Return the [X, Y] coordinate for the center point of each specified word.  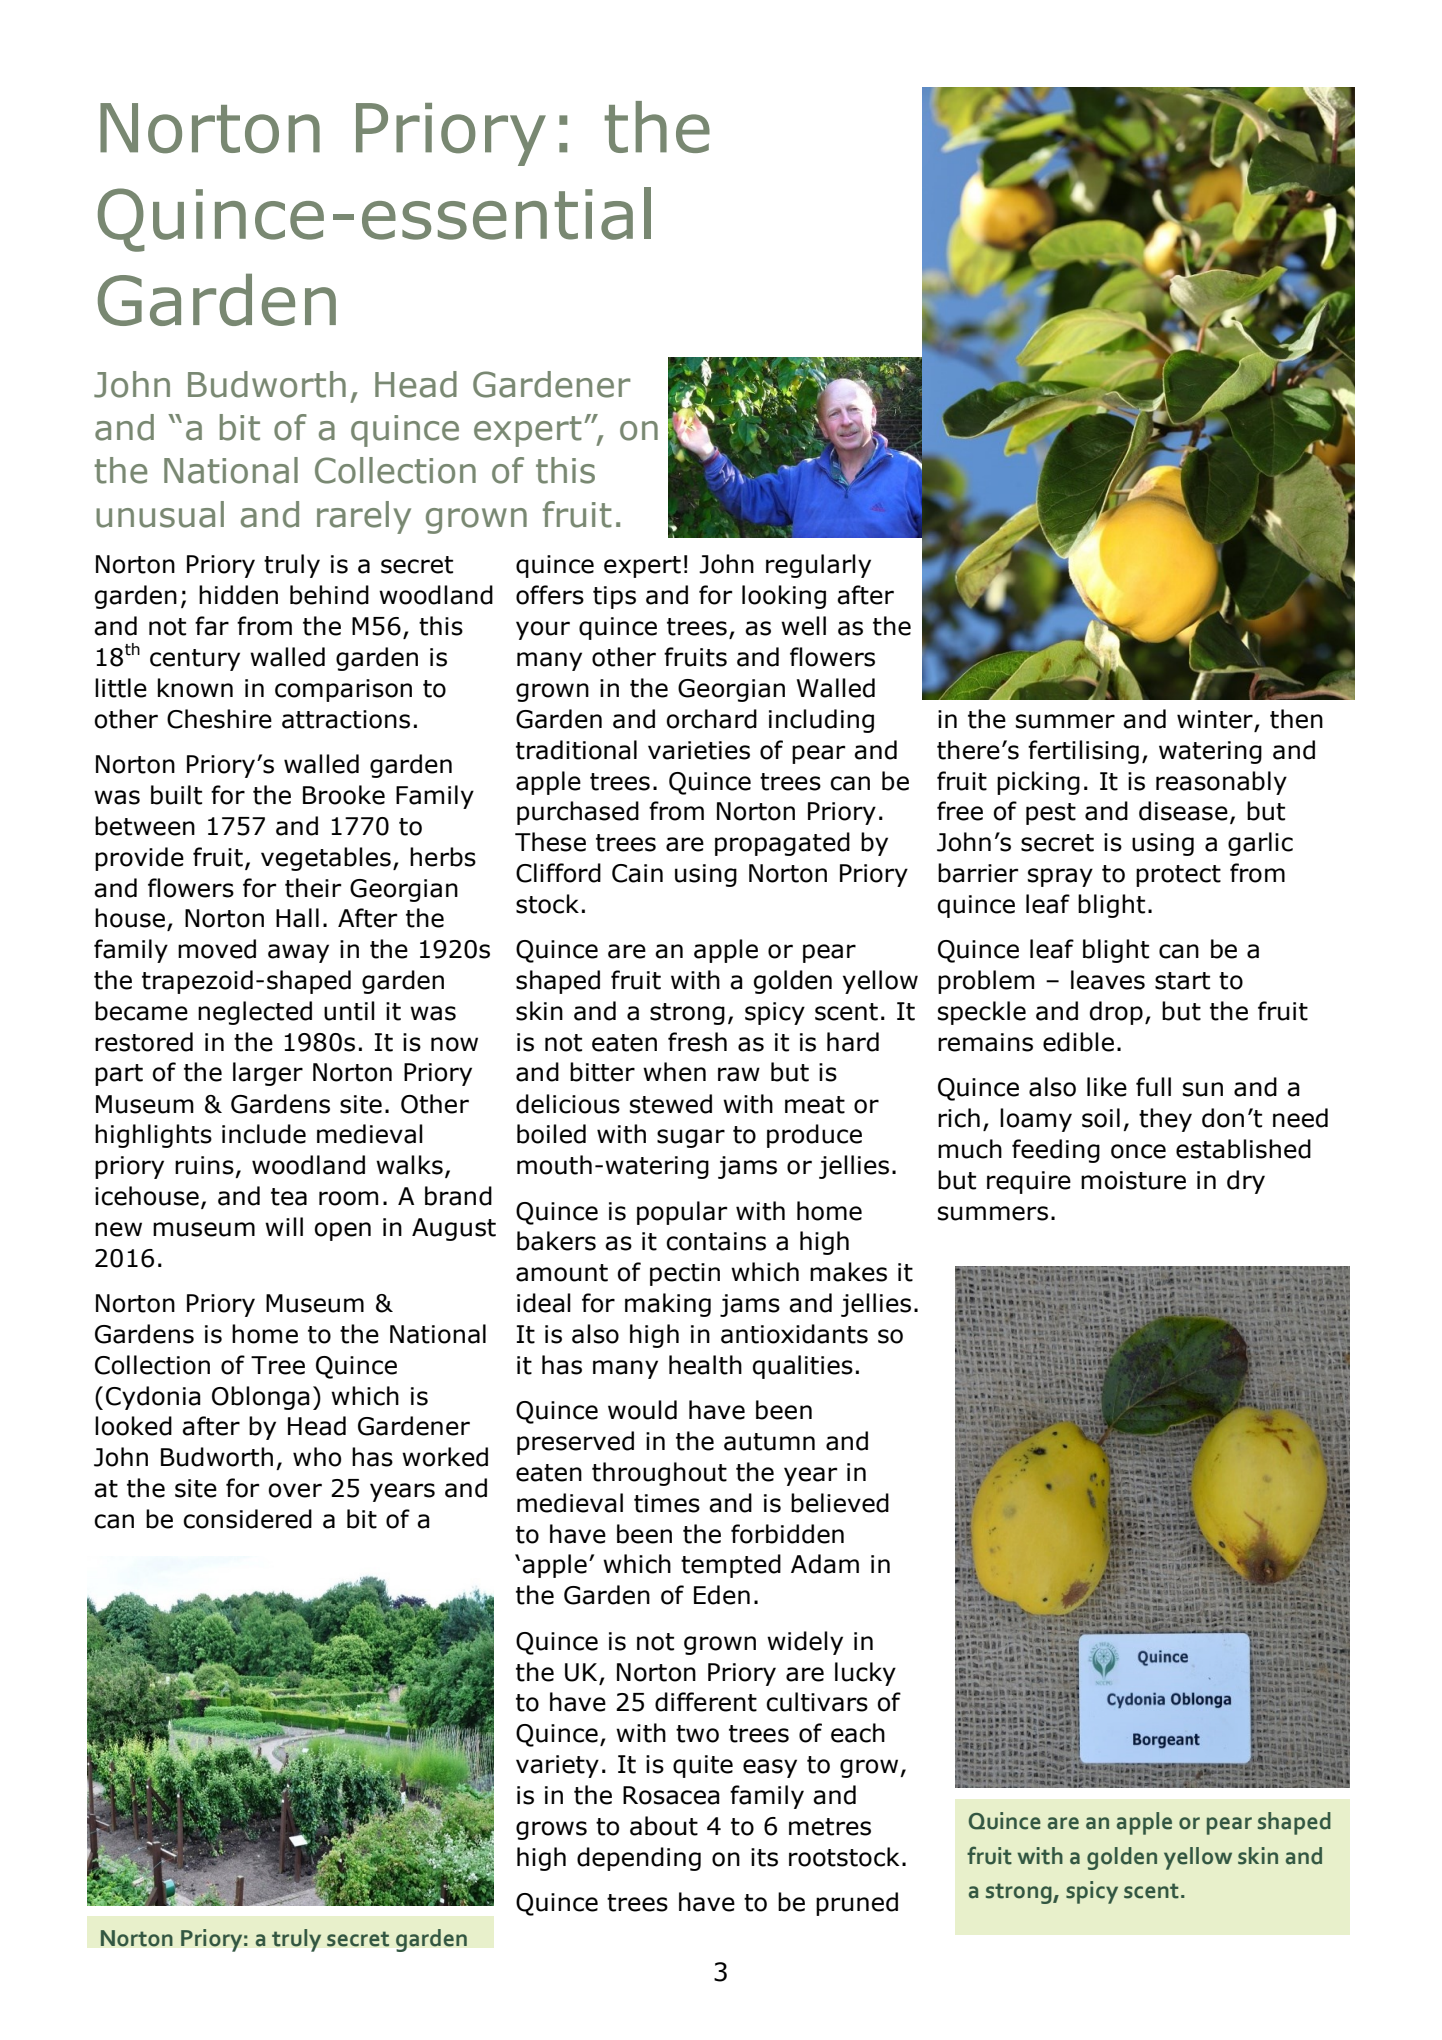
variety [557, 1766]
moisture [1133, 1180]
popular [682, 1213]
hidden [238, 595]
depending [639, 1859]
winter [1215, 719]
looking [784, 597]
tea [289, 1197]
